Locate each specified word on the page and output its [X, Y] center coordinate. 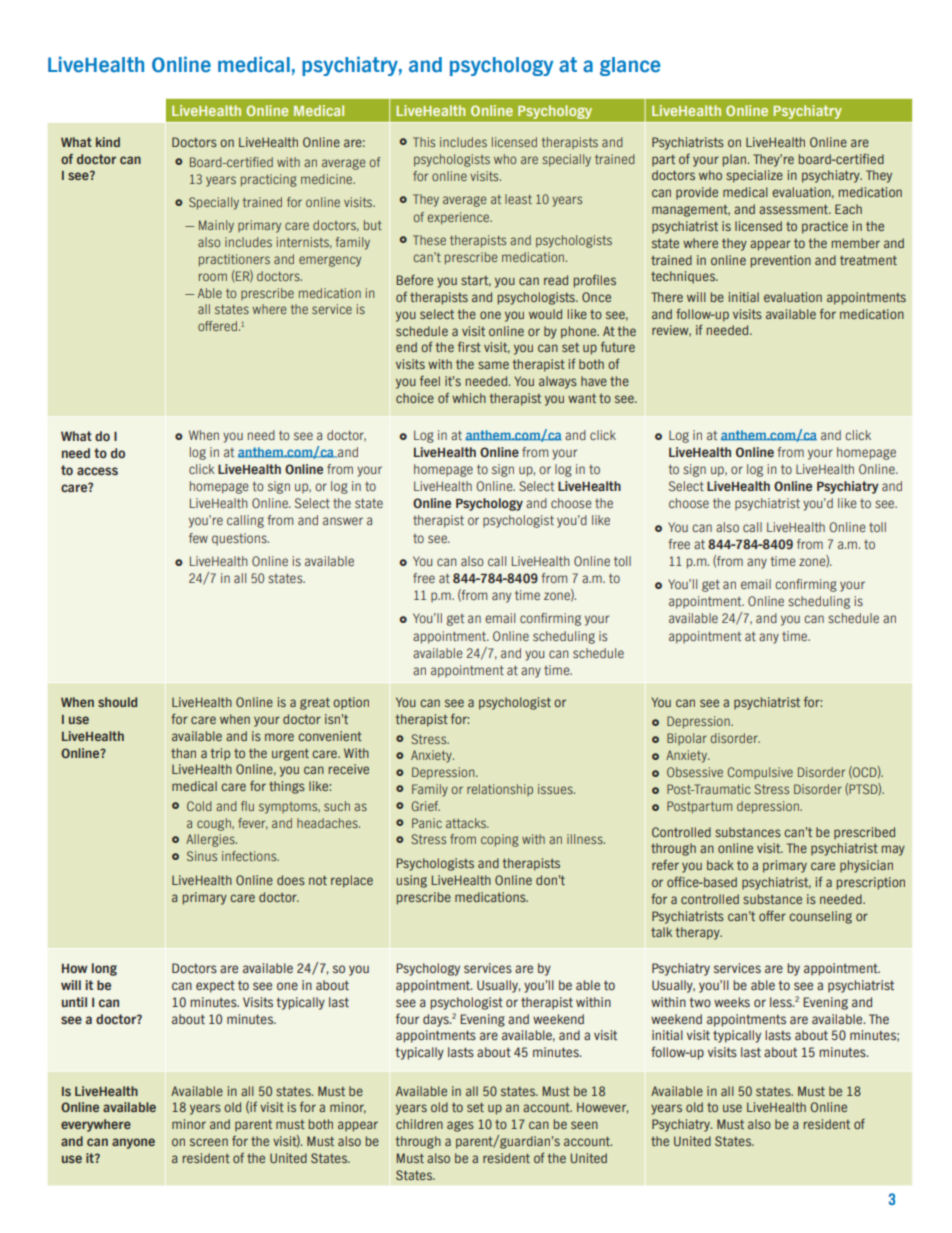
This [424, 142]
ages [460, 1126]
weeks [732, 1002]
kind [108, 142]
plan [734, 160]
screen [209, 1142]
